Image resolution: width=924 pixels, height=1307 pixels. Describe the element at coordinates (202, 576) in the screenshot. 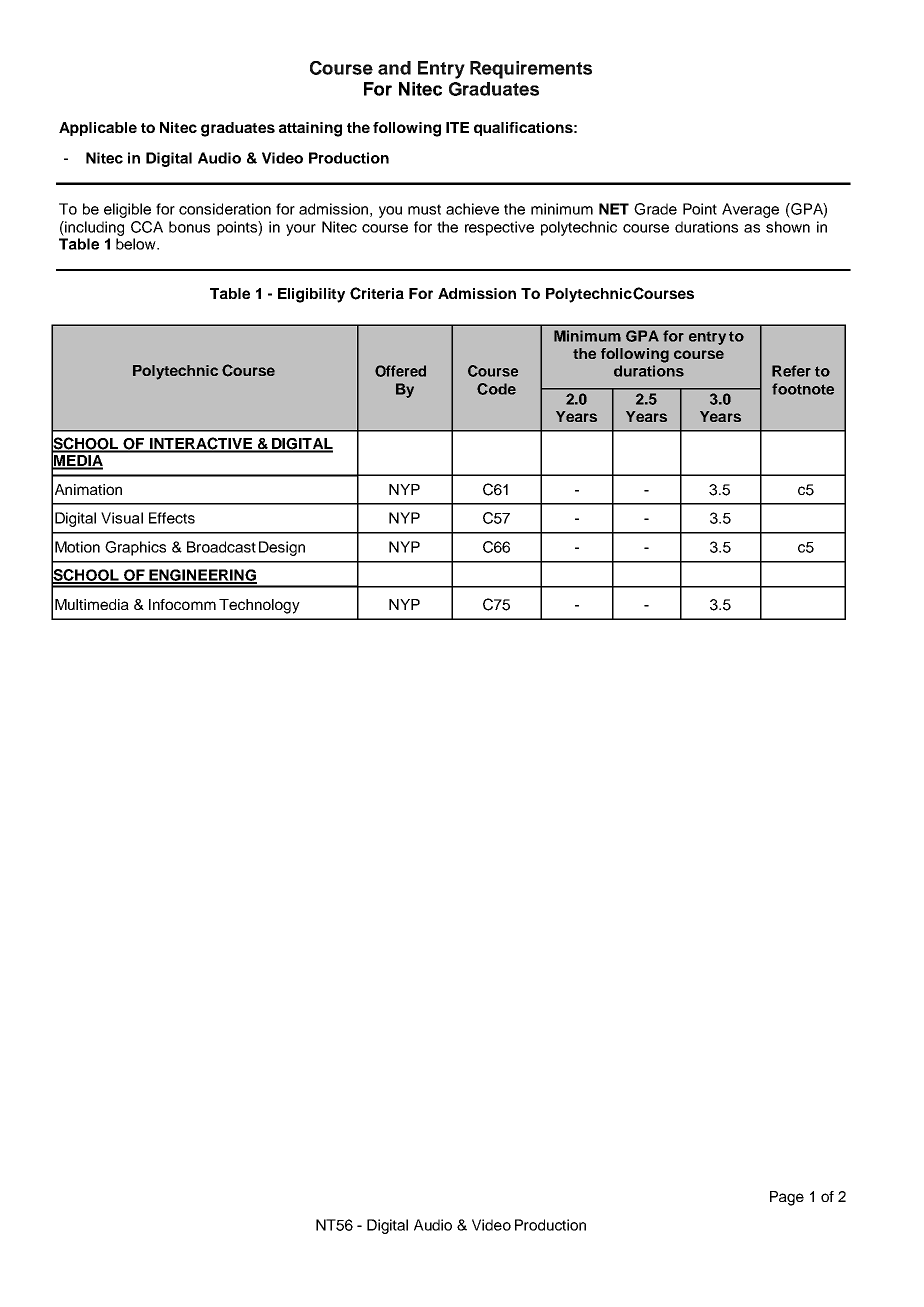

I see `ENGINEERING` at that location.
